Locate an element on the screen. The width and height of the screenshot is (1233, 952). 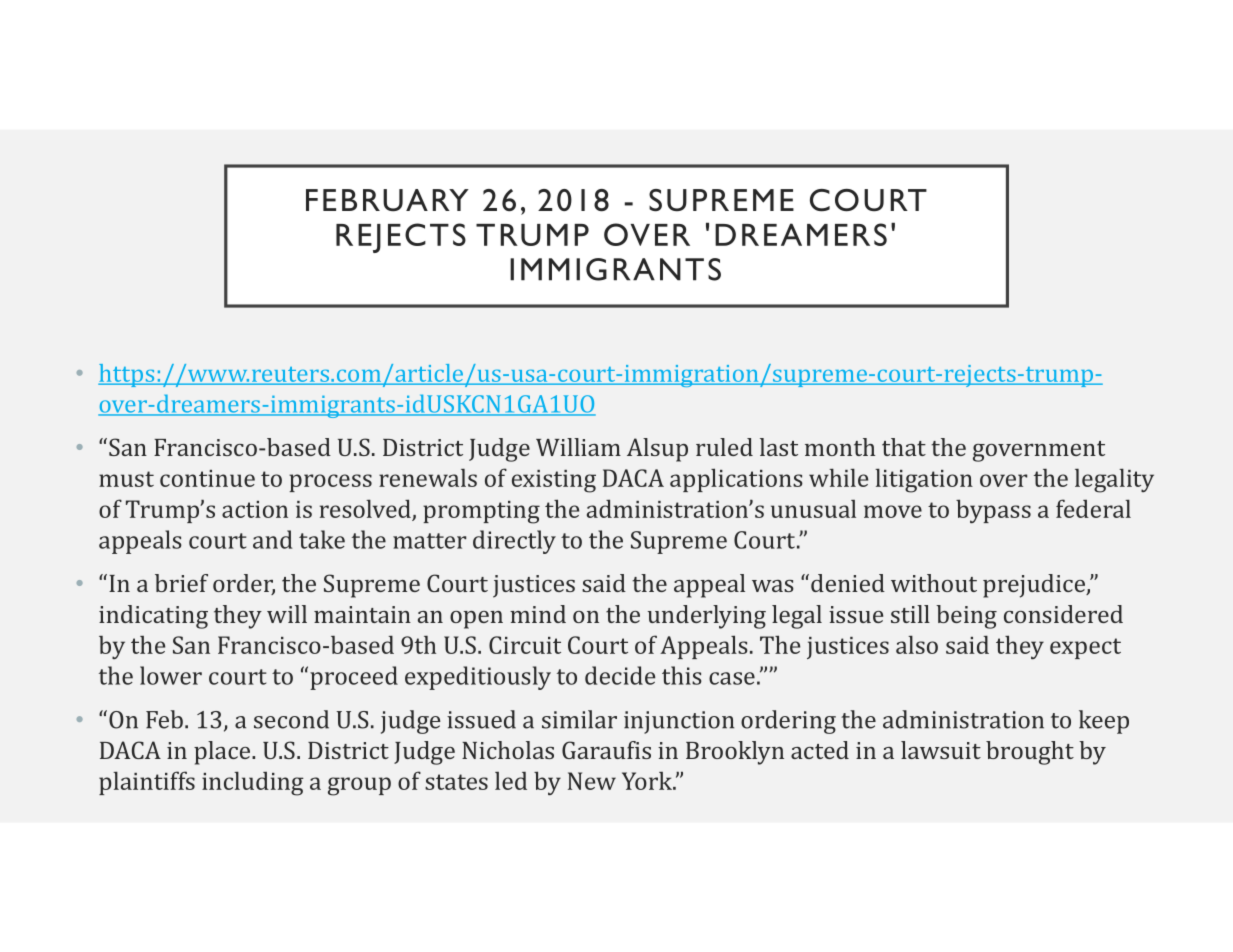
last is located at coordinates (779, 447).
